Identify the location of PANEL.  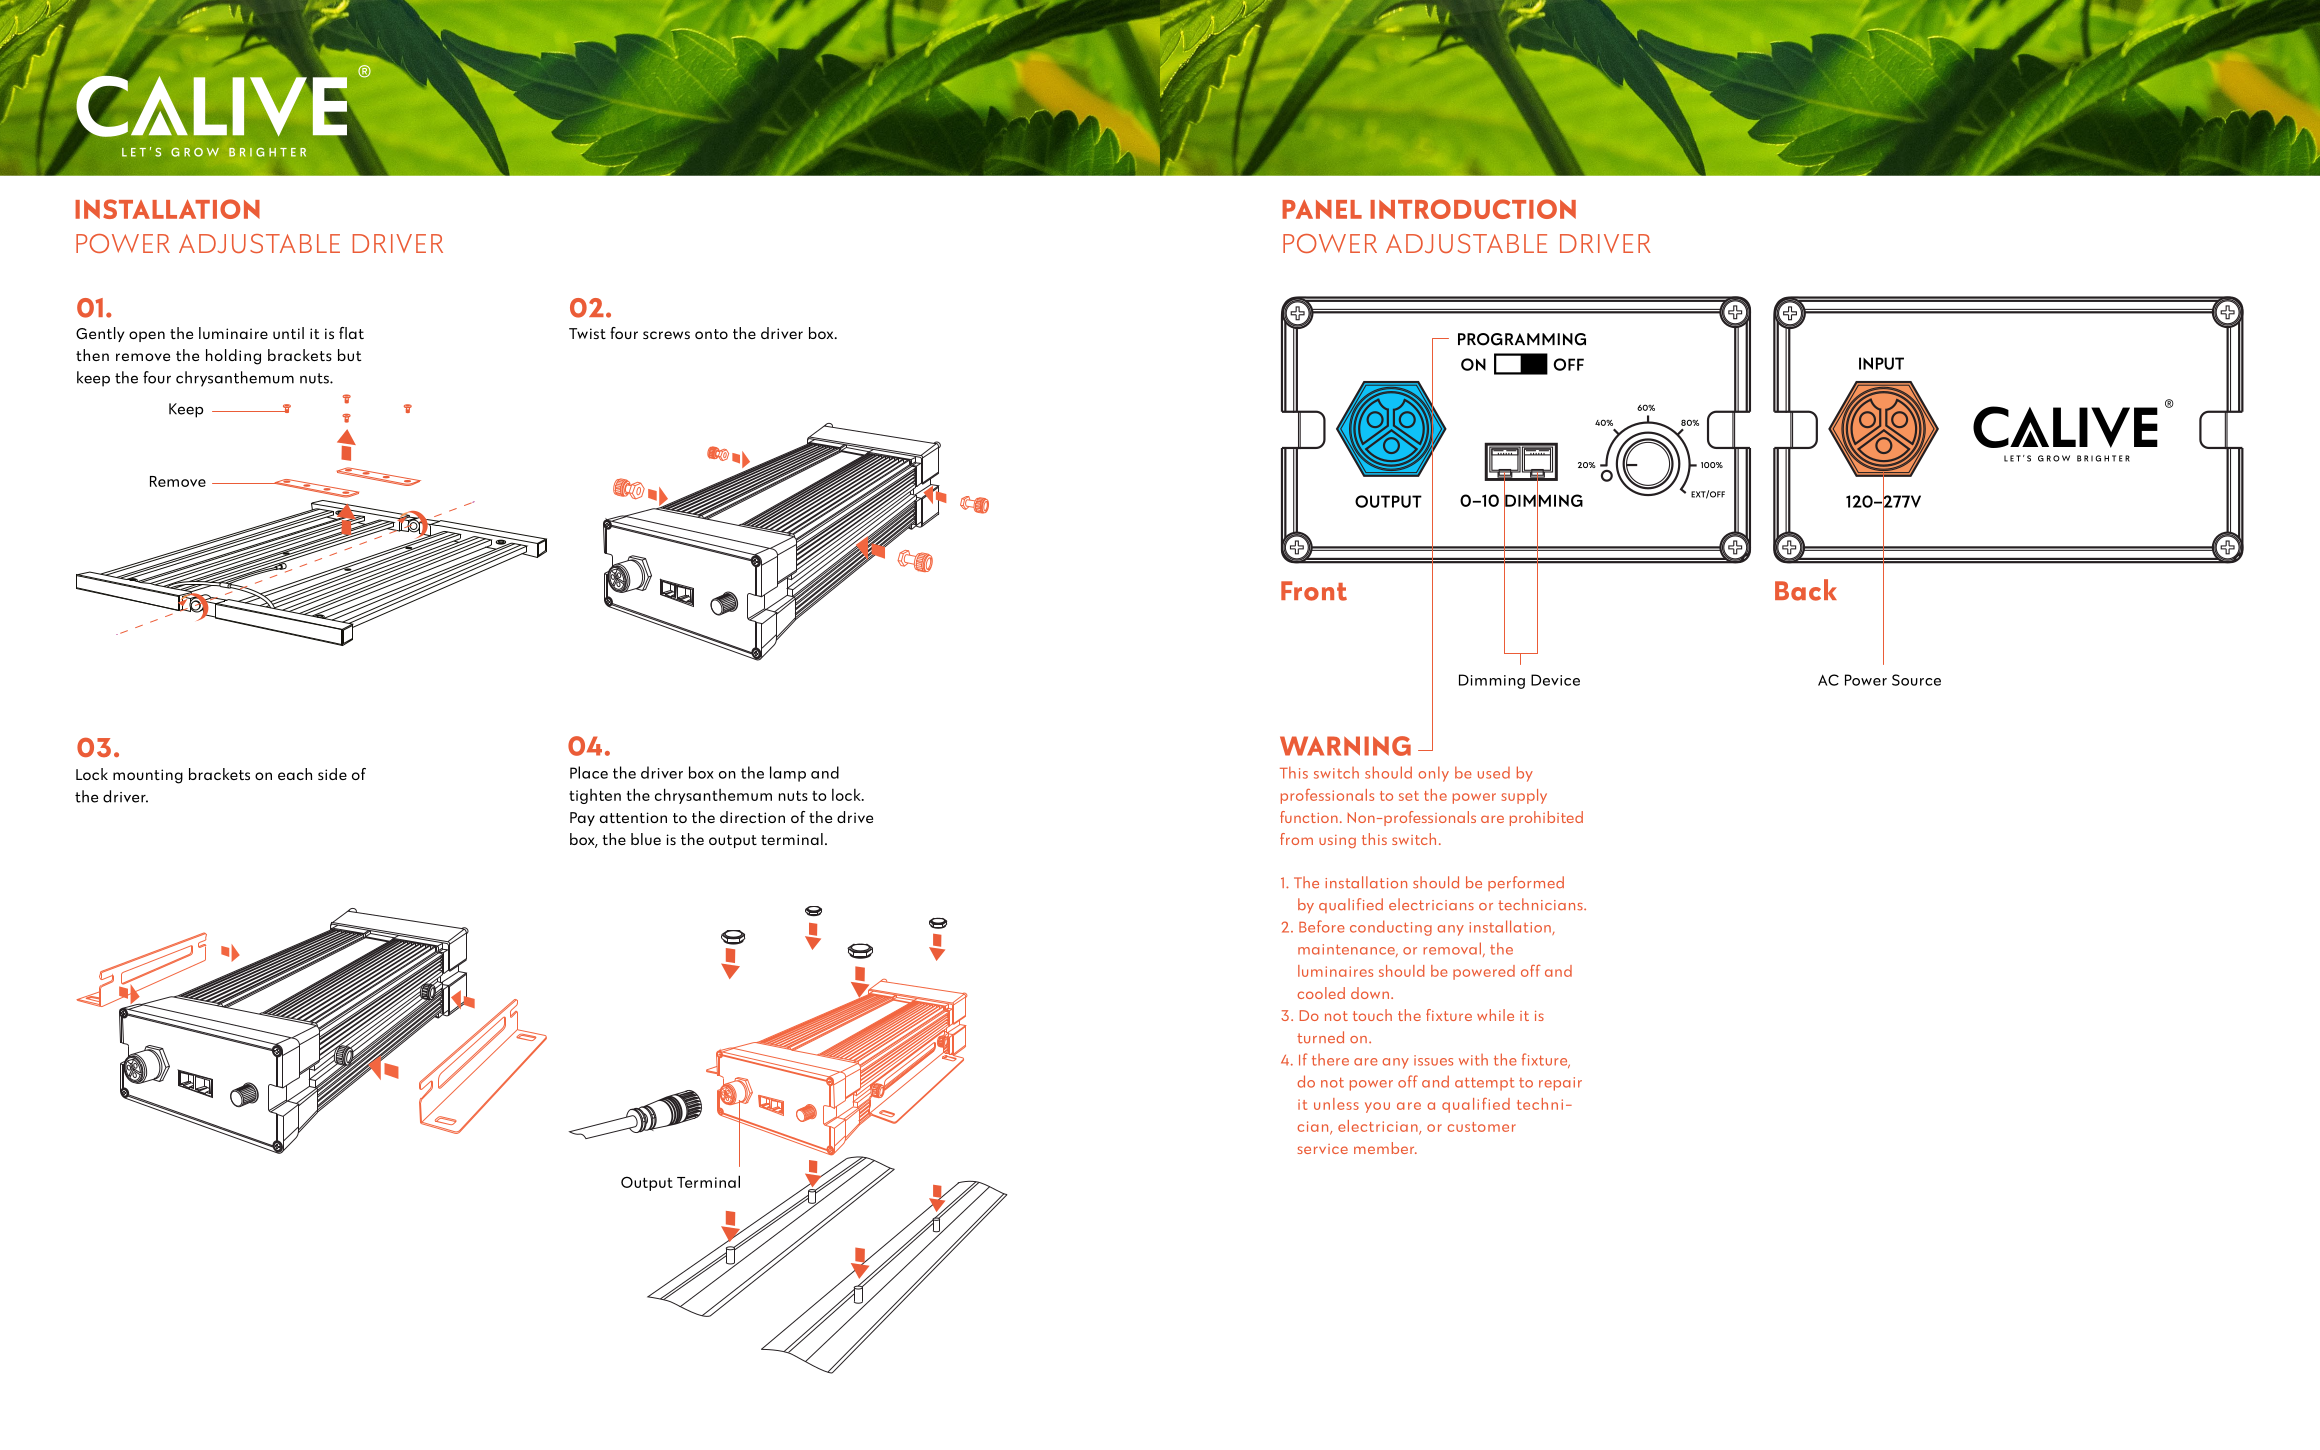
(1322, 209).
